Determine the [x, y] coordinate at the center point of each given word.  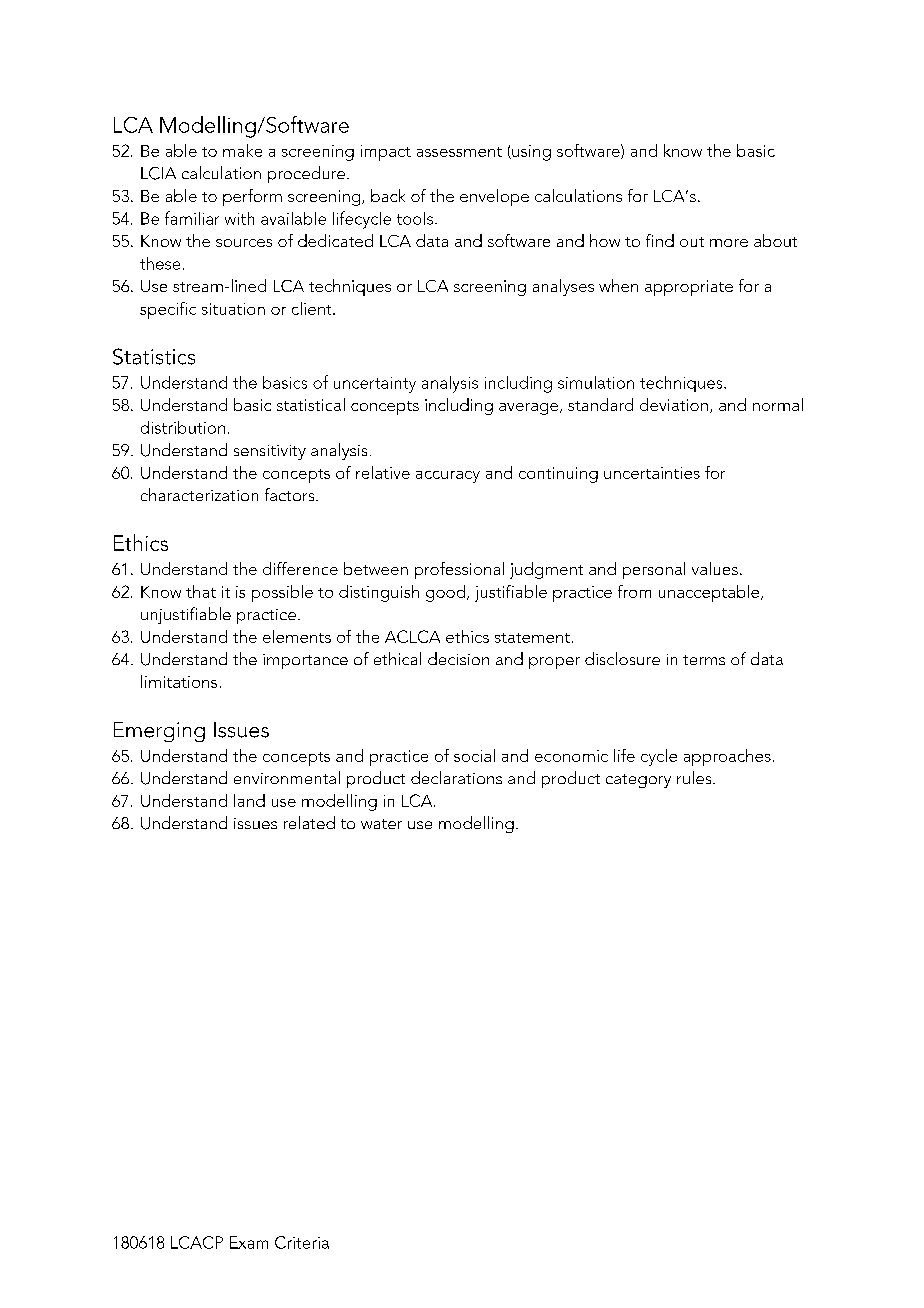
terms [704, 660]
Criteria [302, 1242]
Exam [249, 1242]
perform [252, 197]
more [729, 243]
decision [458, 658]
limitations [179, 681]
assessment [459, 152]
